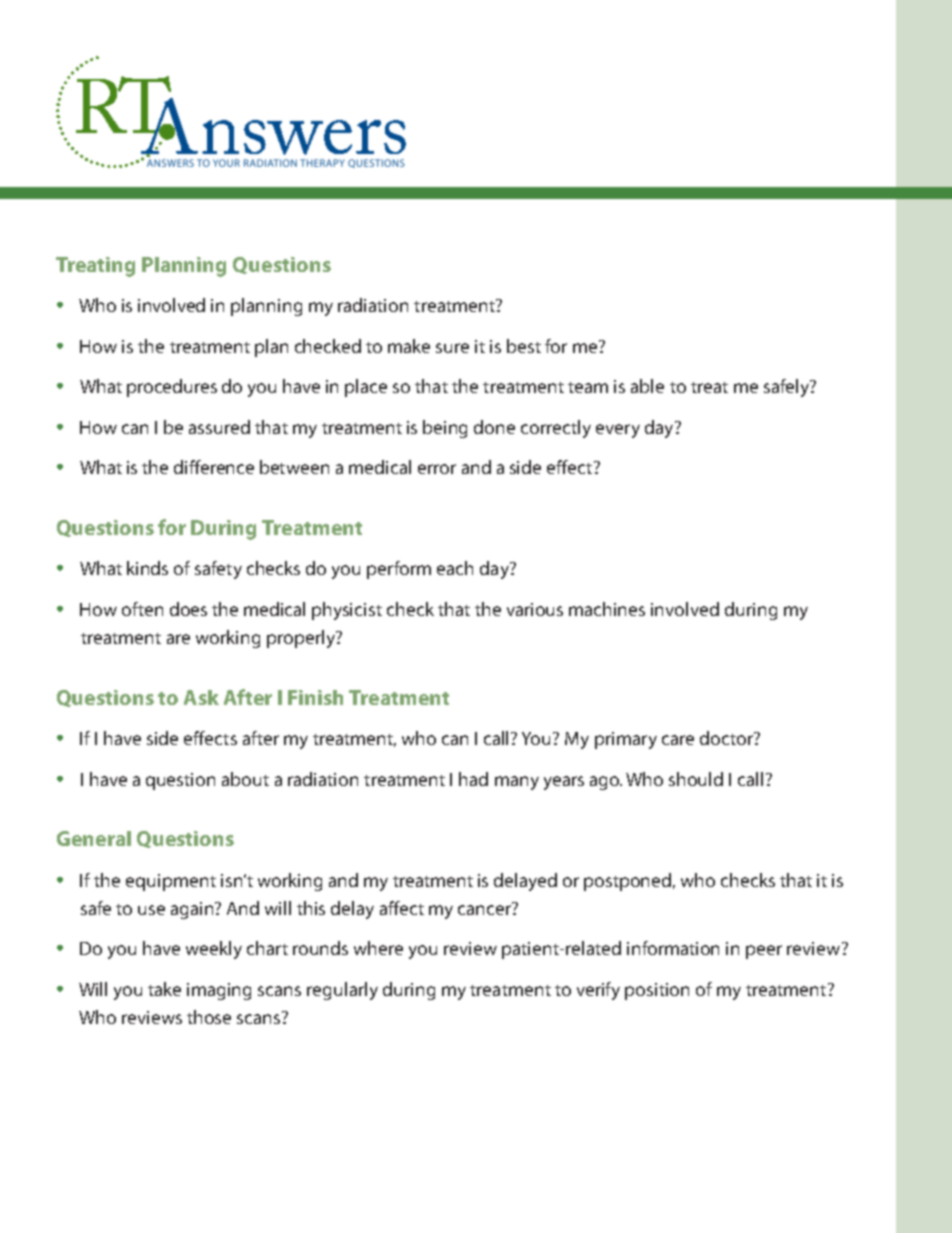 The width and height of the screenshot is (952, 1233). I want to click on procedures, so click(172, 388).
